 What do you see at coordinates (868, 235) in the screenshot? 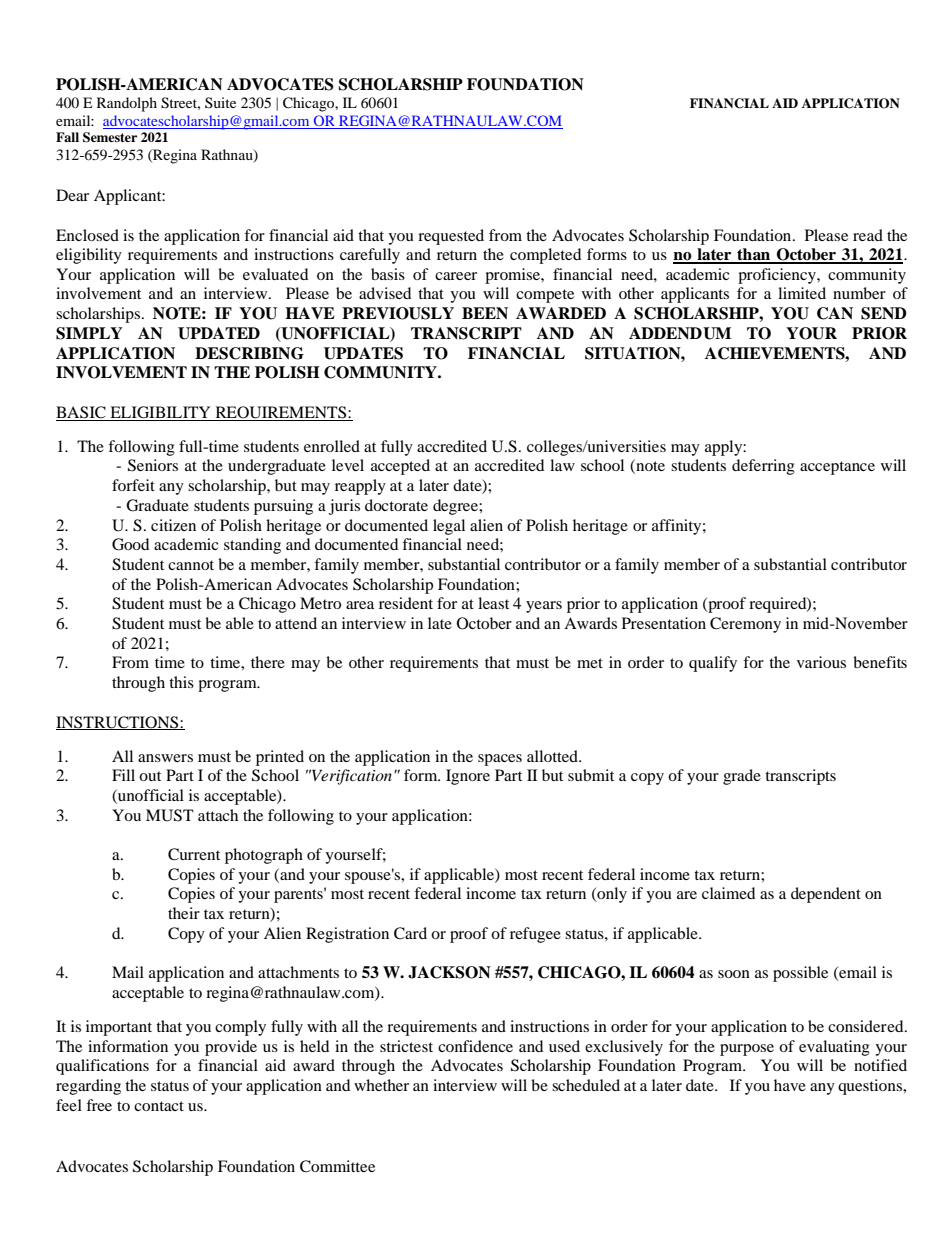
I see `read` at bounding box center [868, 235].
